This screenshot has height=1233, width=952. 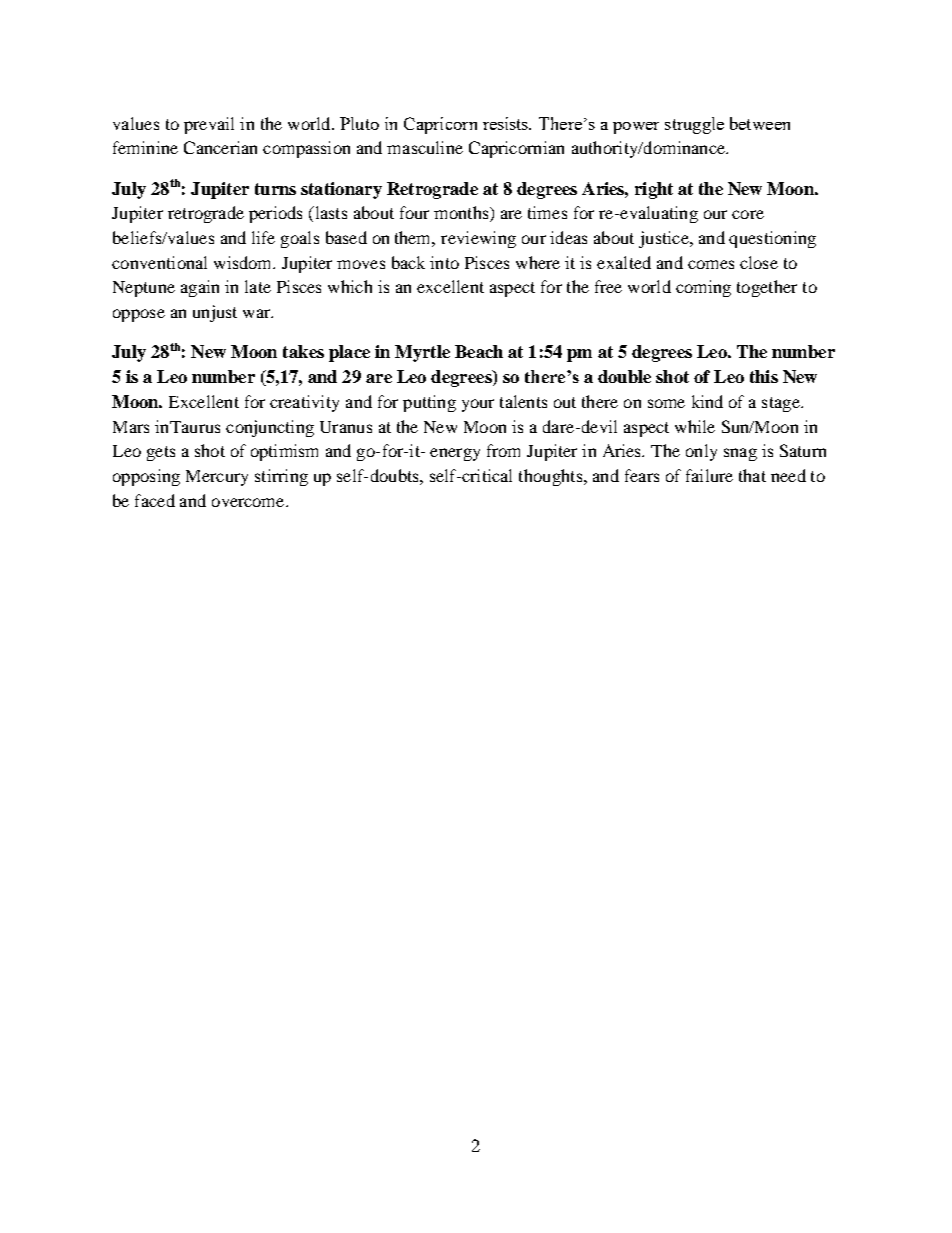 What do you see at coordinates (709, 475) in the screenshot?
I see `failure` at bounding box center [709, 475].
